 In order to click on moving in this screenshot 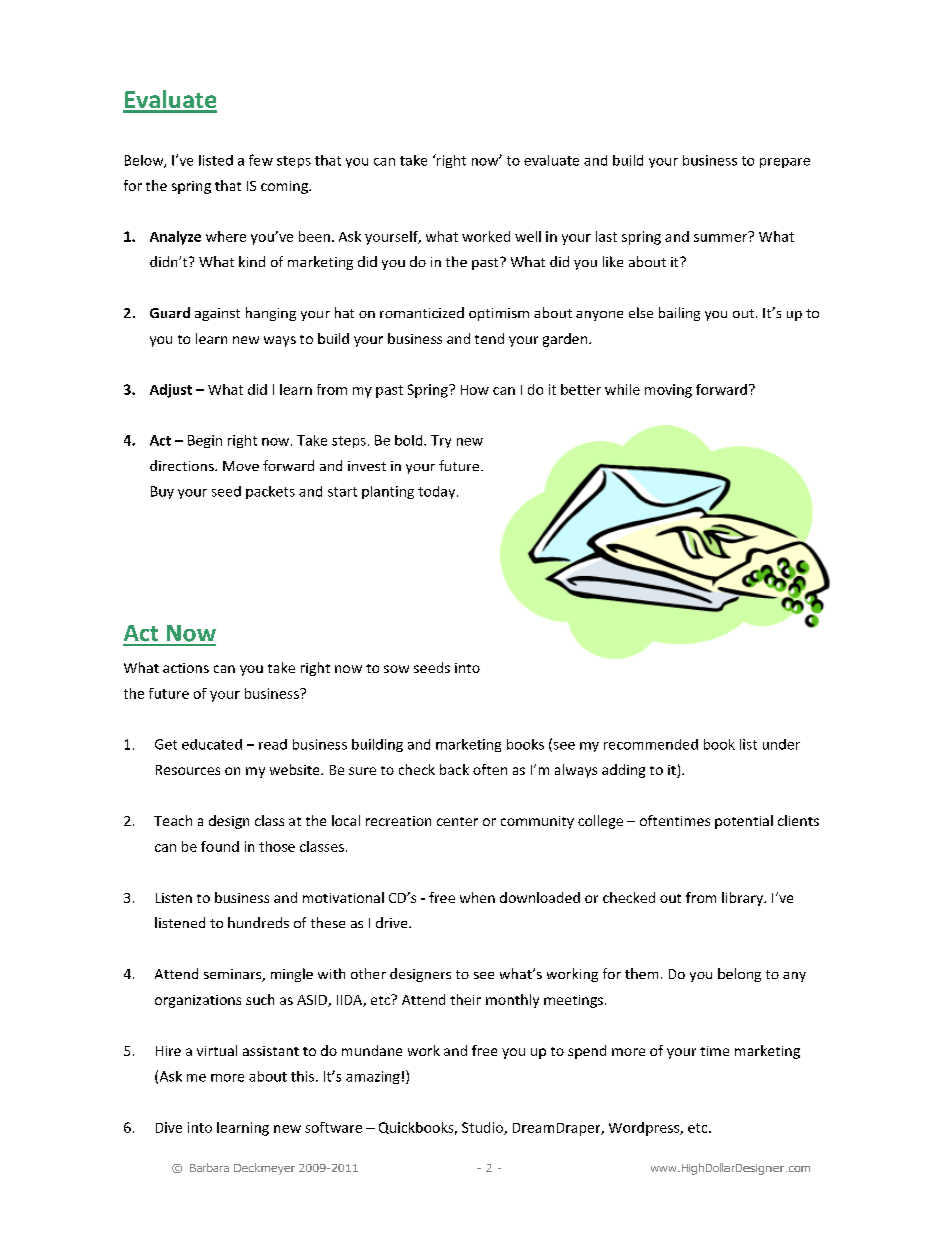, I will do `click(668, 391)`.
